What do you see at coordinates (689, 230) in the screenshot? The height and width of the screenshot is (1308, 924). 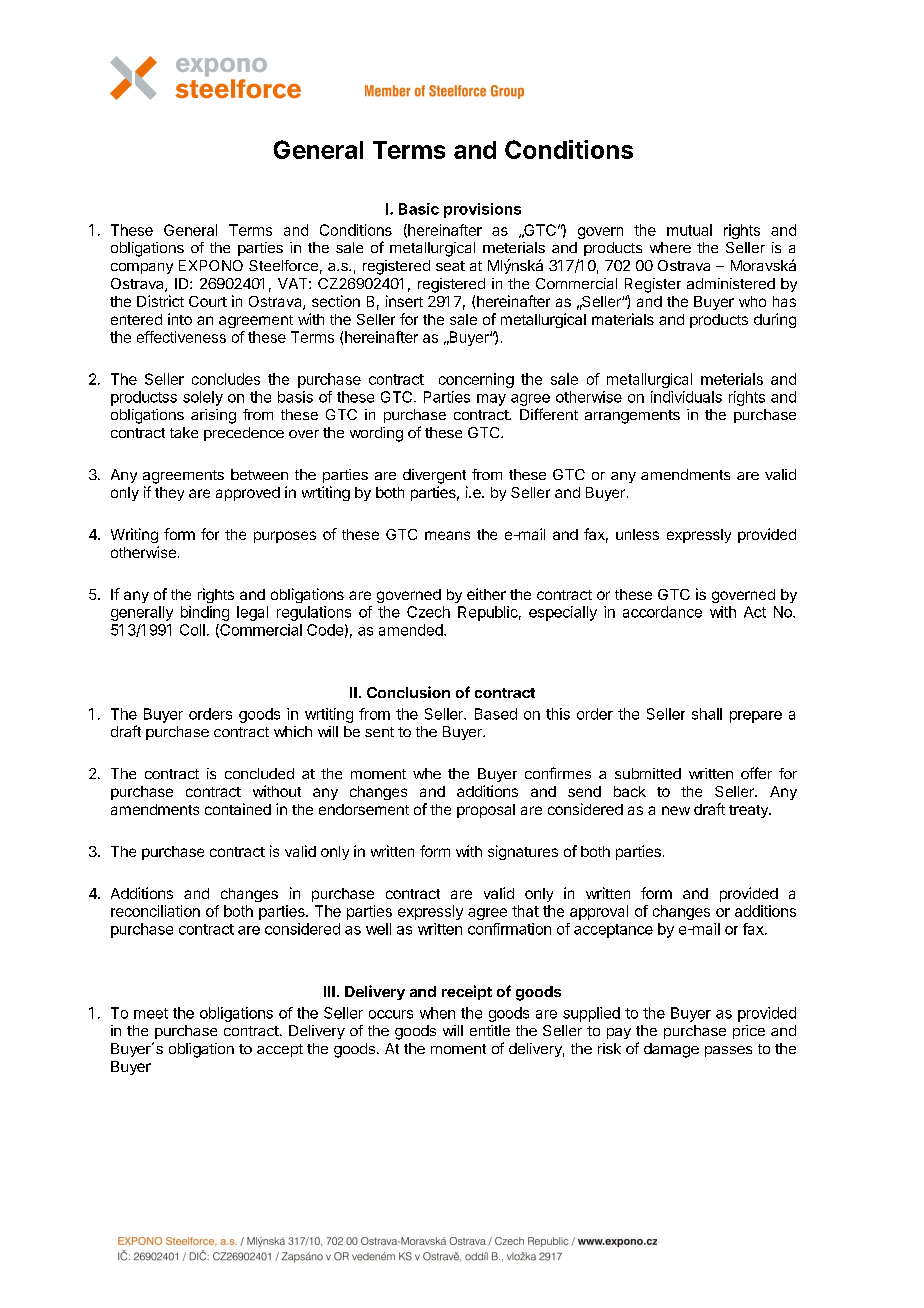 I see `mutual` at bounding box center [689, 230].
